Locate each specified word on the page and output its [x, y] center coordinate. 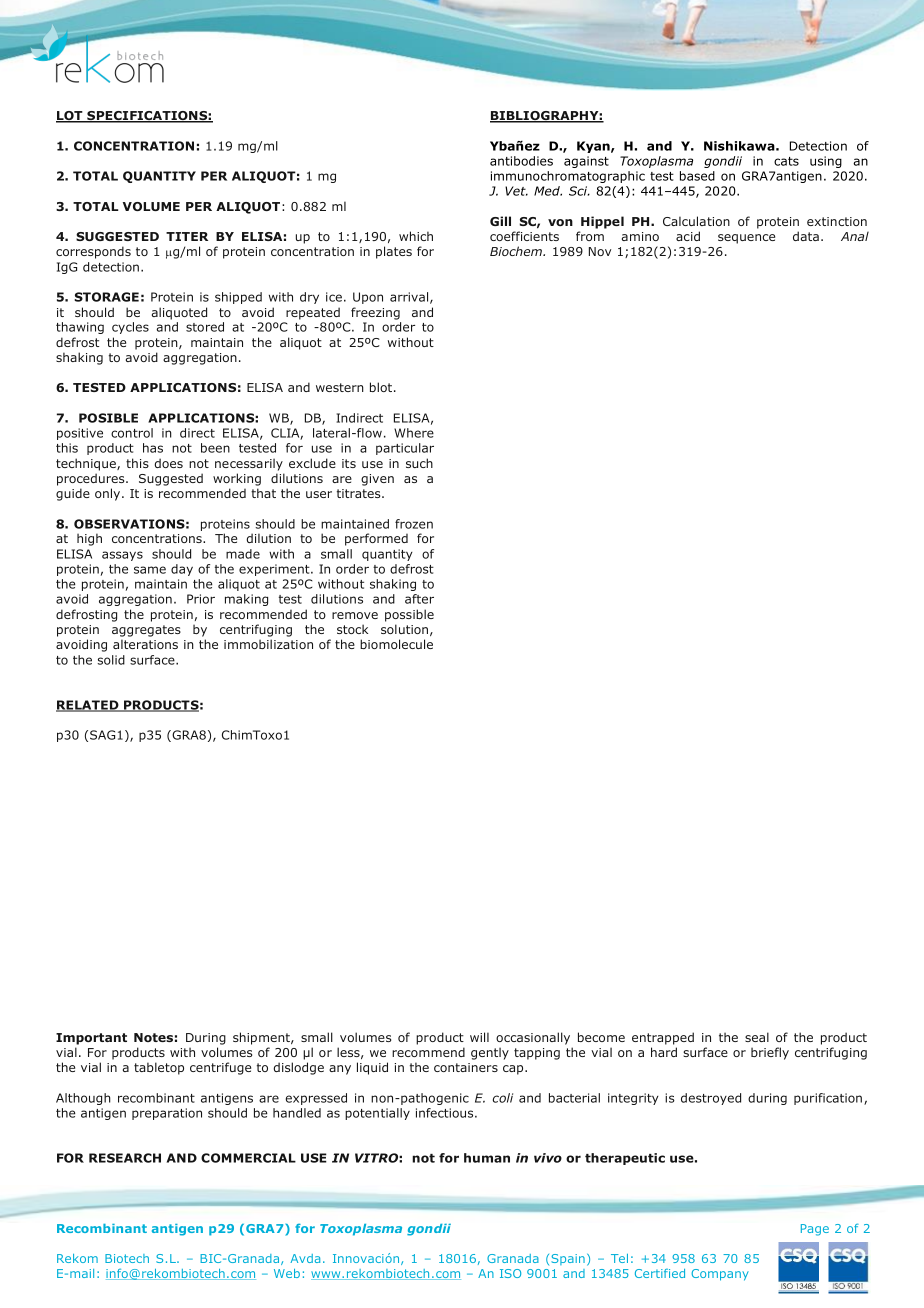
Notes [153, 1037]
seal [757, 1037]
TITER [187, 236]
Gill [500, 221]
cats [786, 161]
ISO [510, 1273]
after [419, 599]
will [479, 1037]
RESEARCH [125, 1158]
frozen [414, 524]
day [182, 570]
